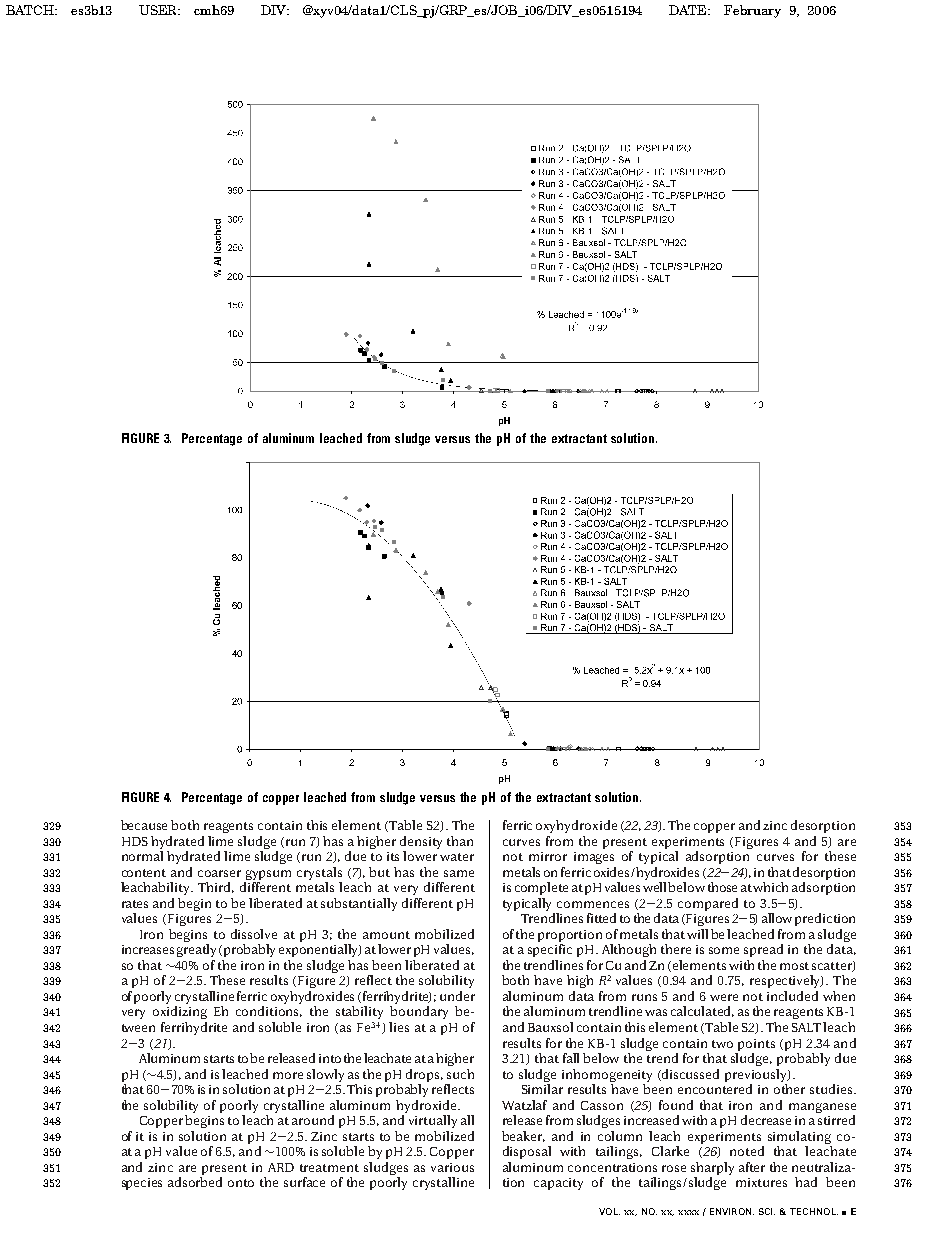 The height and width of the image is (1233, 952). What do you see at coordinates (159, 10) in the image?
I see `USER` at bounding box center [159, 10].
